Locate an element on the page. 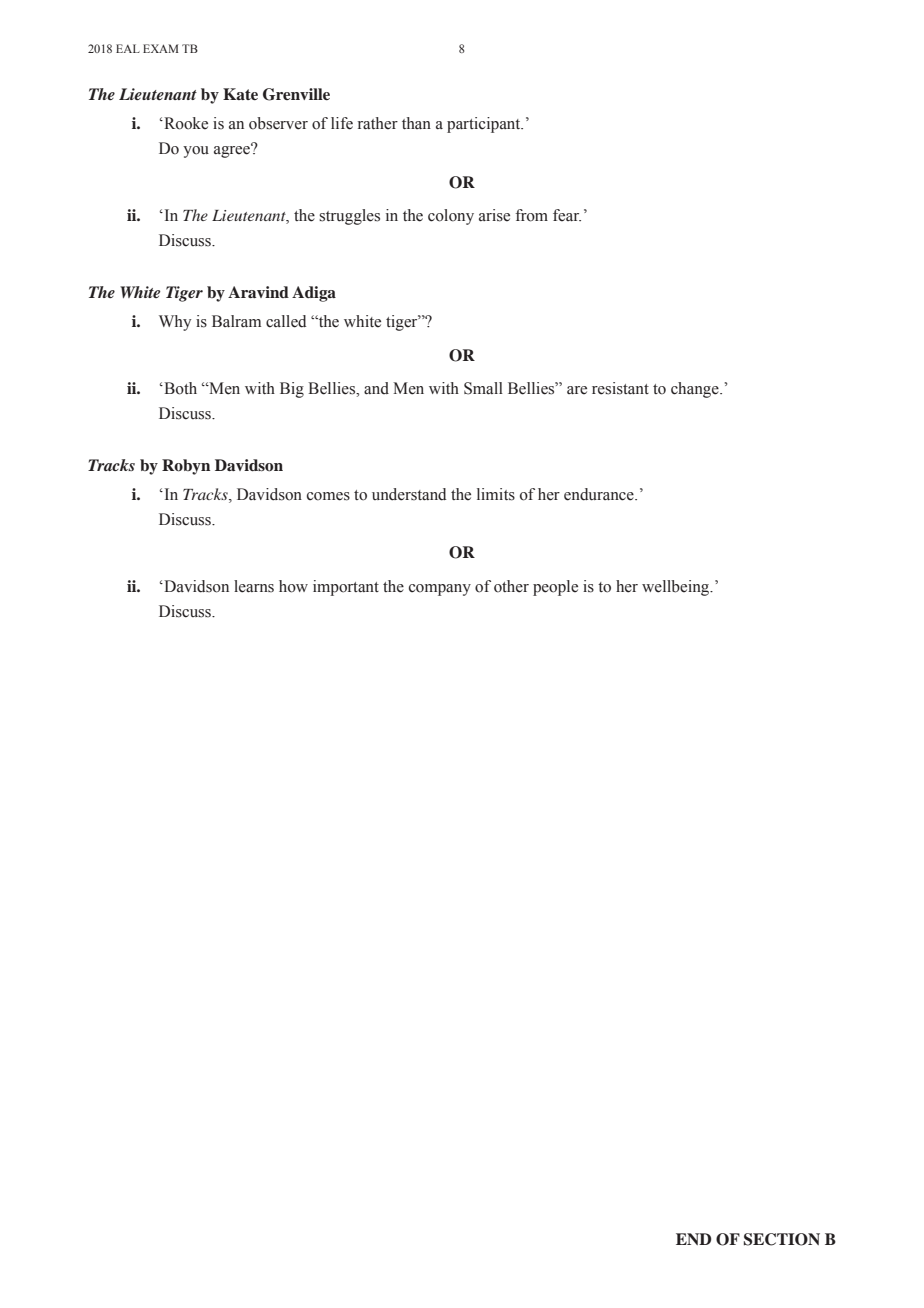 This document has height=1308, width=924. SECTION is located at coordinates (782, 1239).
